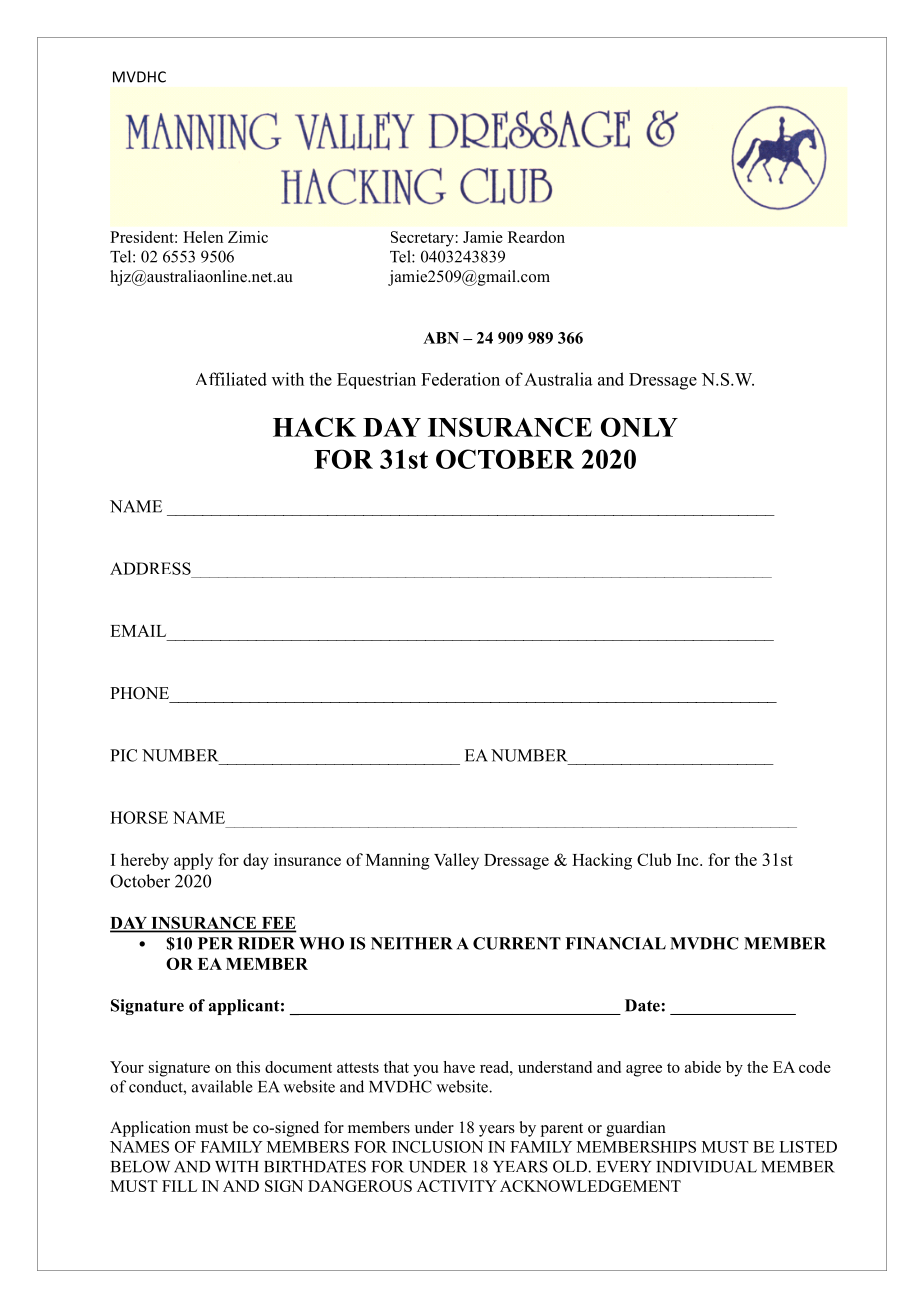 The image size is (924, 1308). I want to click on apply, so click(193, 861).
